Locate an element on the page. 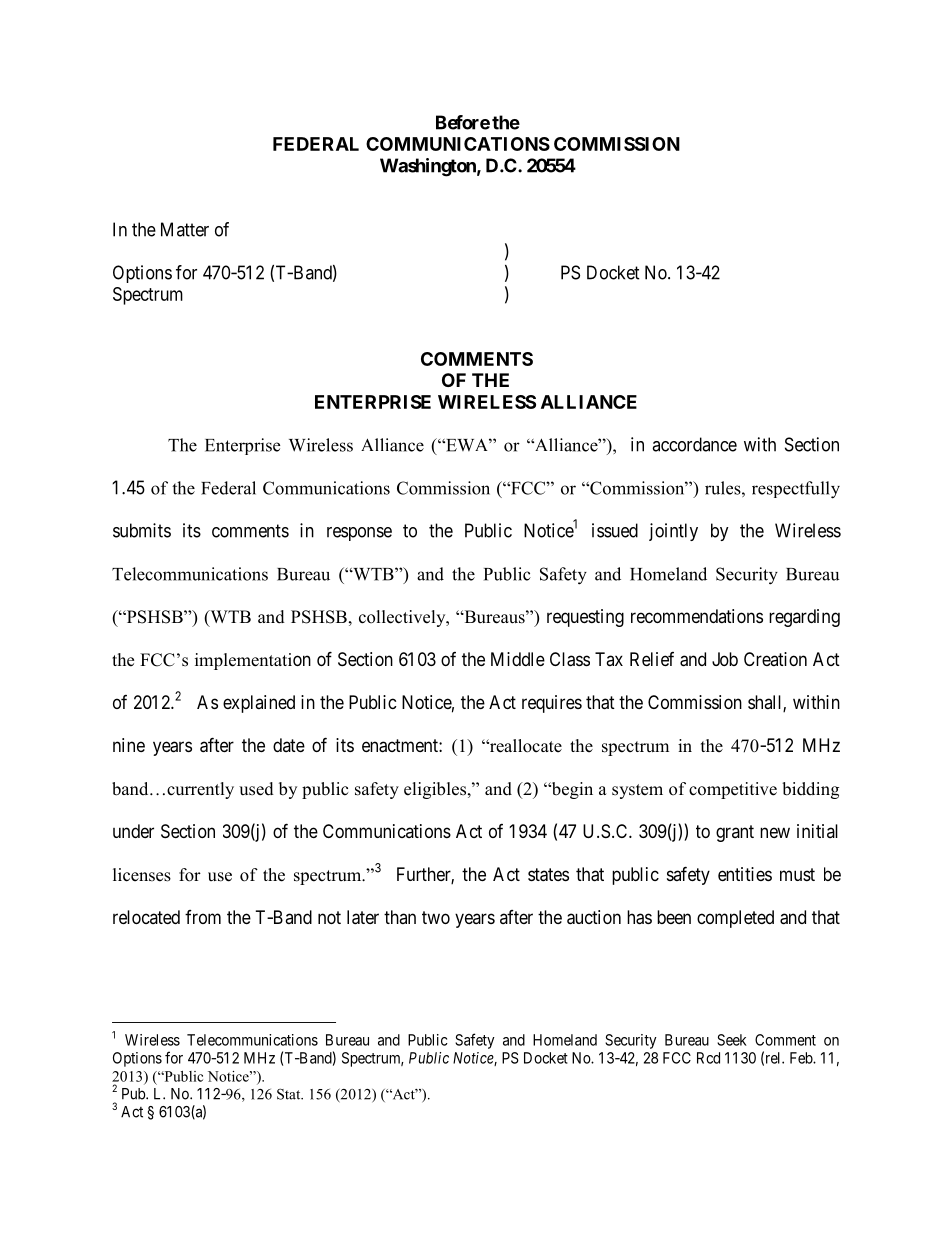 The width and height of the document is (952, 1233). accordance is located at coordinates (694, 444).
